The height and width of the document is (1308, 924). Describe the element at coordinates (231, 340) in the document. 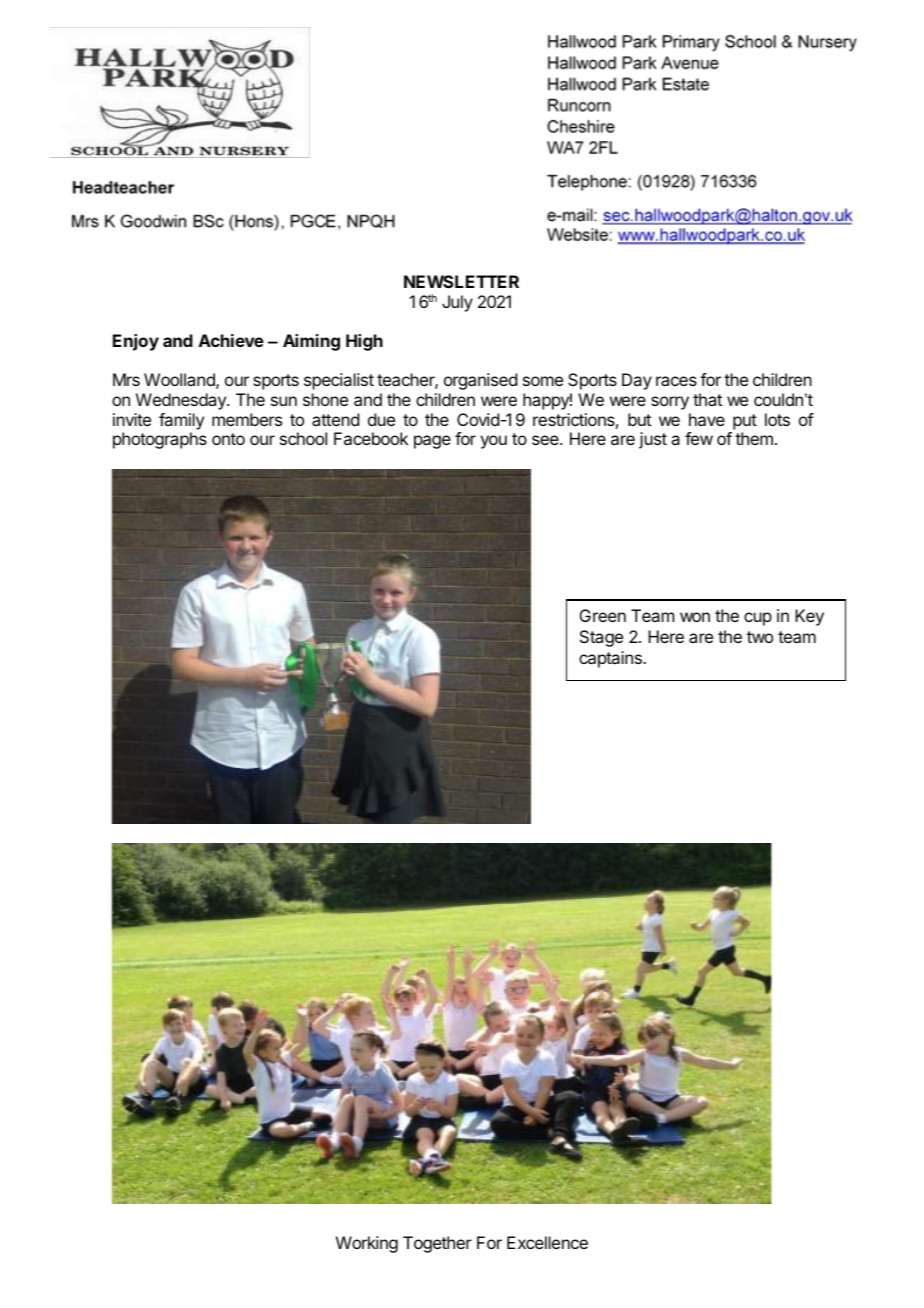

I see `Achieve` at that location.
